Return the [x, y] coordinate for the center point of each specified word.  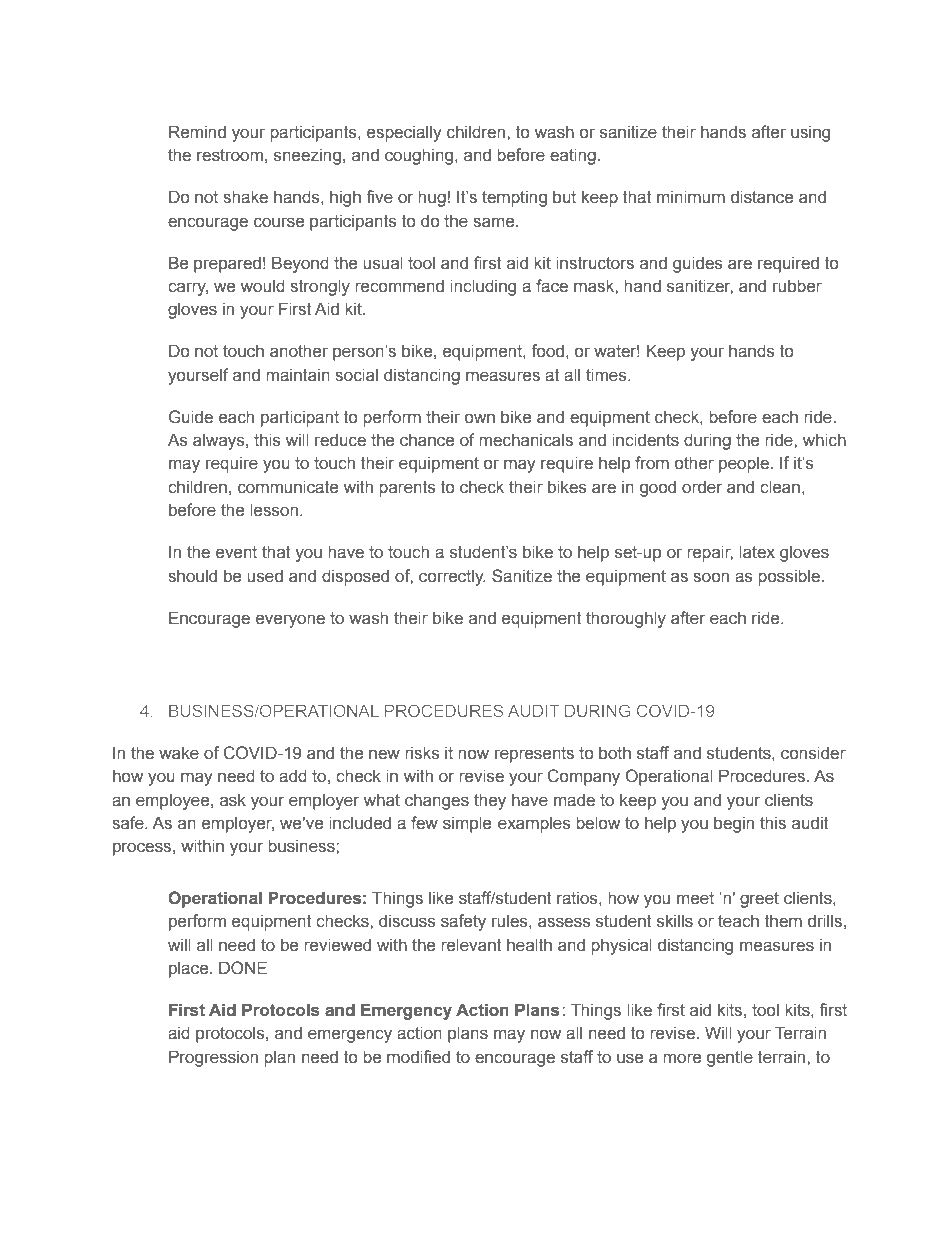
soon [711, 577]
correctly [452, 577]
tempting [514, 198]
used [265, 576]
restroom [230, 155]
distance [762, 197]
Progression [213, 1058]
